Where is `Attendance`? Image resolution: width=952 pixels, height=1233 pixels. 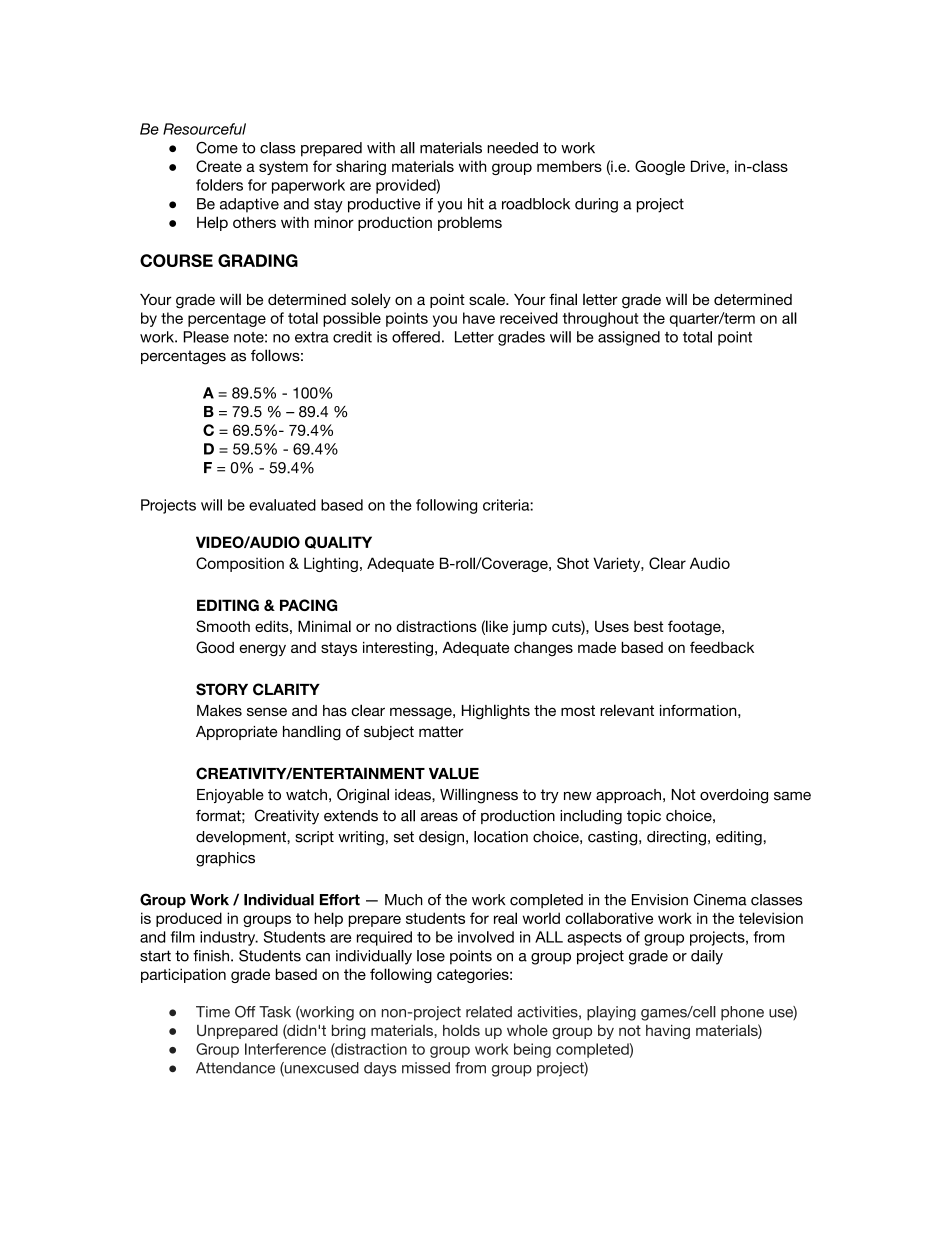
Attendance is located at coordinates (235, 1068).
